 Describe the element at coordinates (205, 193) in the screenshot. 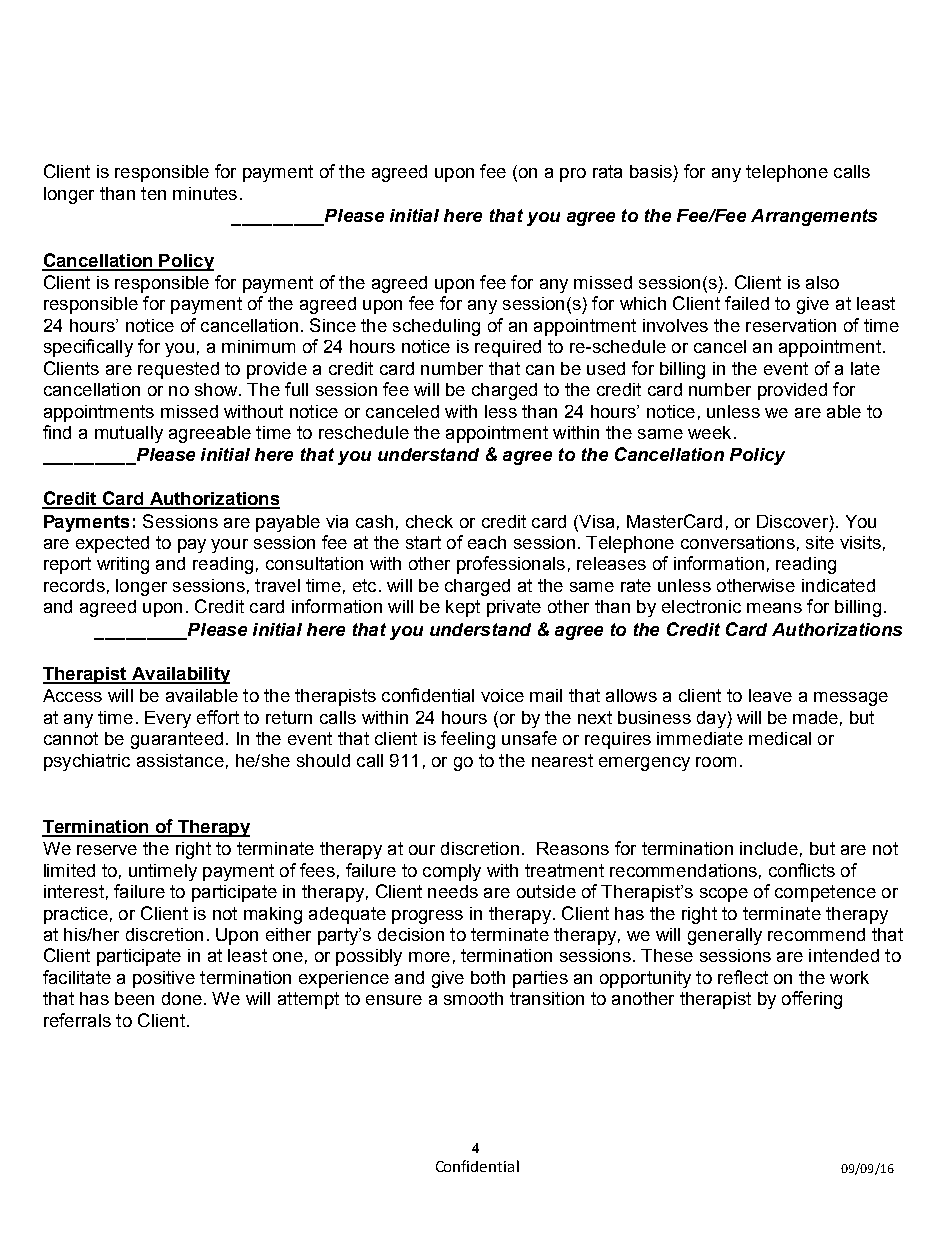

I see `minutes` at that location.
